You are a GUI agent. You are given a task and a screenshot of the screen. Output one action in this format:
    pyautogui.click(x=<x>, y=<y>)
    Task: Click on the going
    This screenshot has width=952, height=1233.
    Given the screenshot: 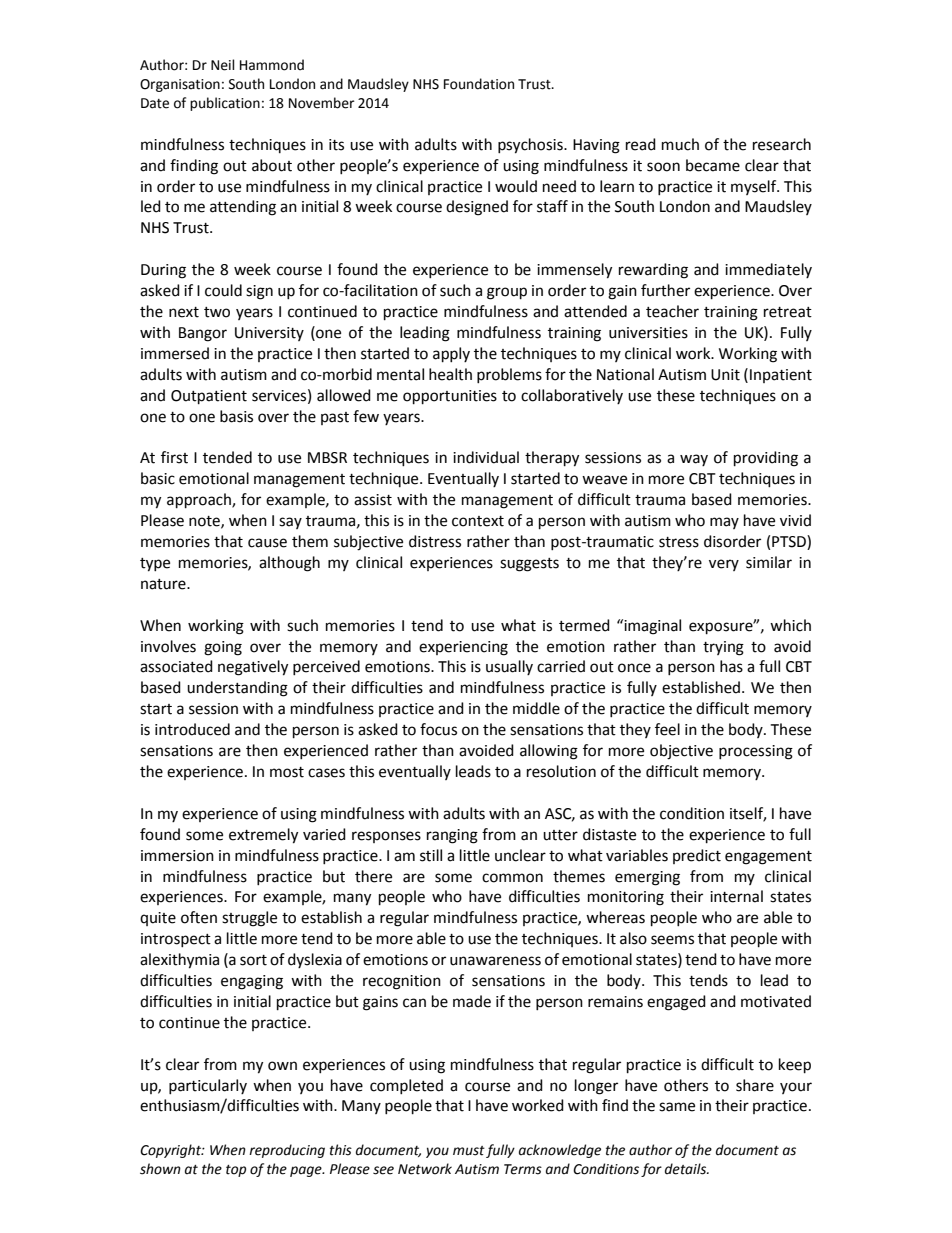 What is the action you would take?
    pyautogui.click(x=223, y=648)
